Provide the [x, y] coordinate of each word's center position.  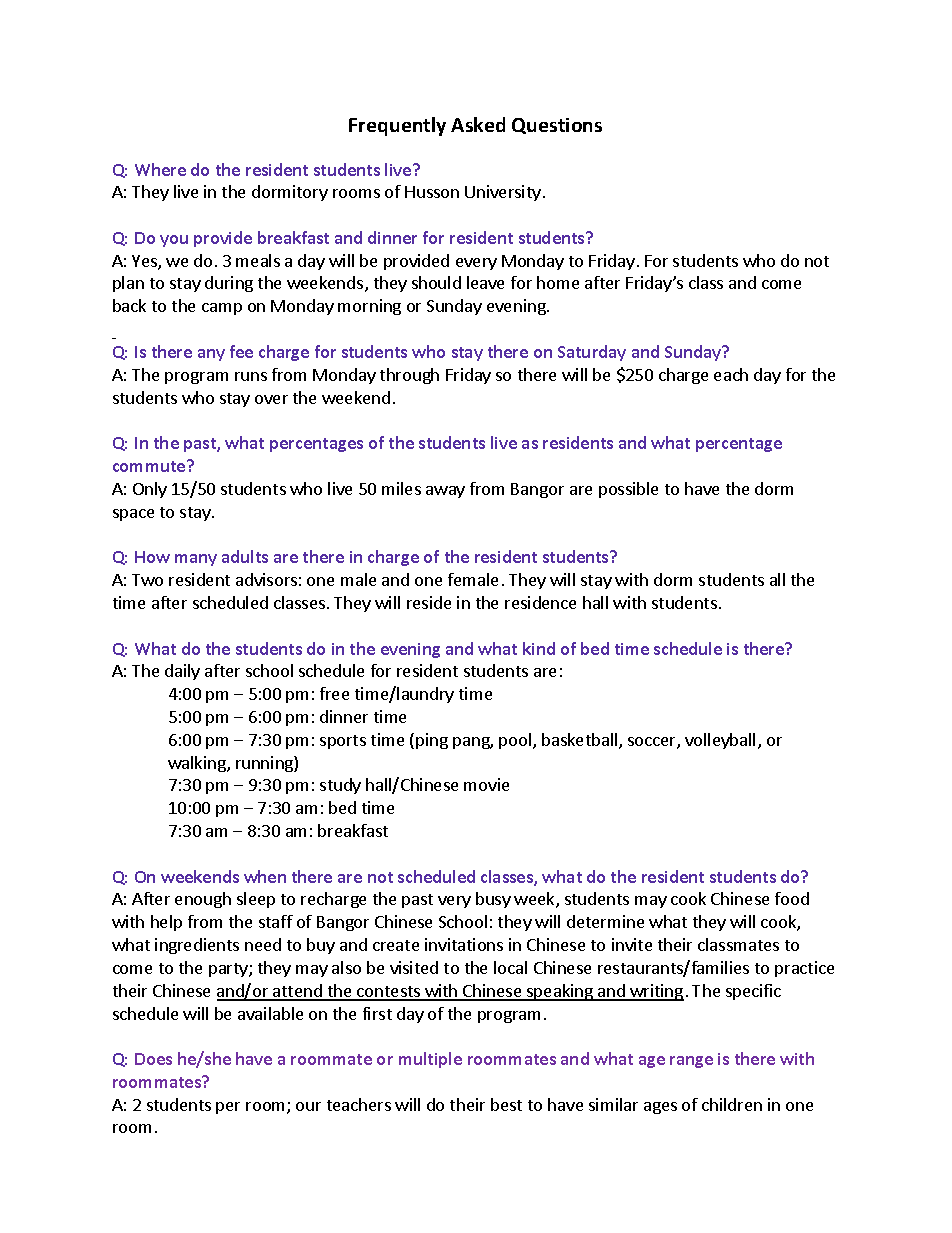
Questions [557, 126]
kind [539, 648]
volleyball [720, 741]
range [691, 1062]
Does [153, 1059]
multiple [430, 1060]
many [196, 560]
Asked [478, 124]
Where [160, 169]
